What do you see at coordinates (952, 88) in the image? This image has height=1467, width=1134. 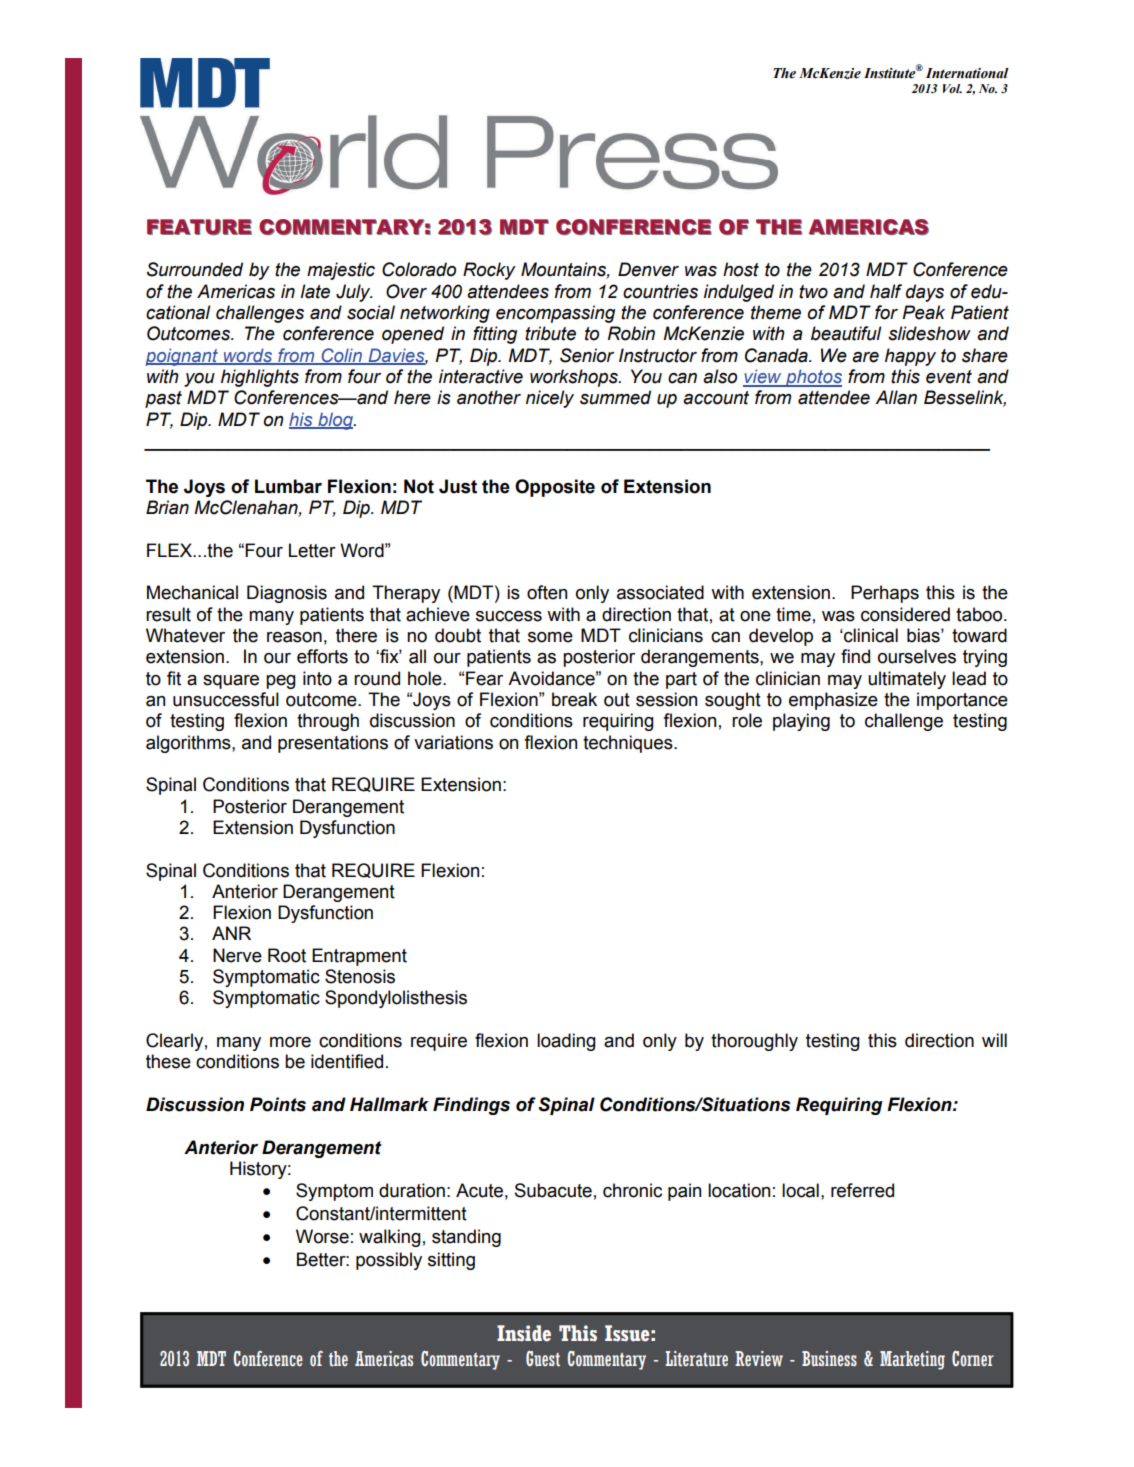 I see `Vol` at bounding box center [952, 88].
